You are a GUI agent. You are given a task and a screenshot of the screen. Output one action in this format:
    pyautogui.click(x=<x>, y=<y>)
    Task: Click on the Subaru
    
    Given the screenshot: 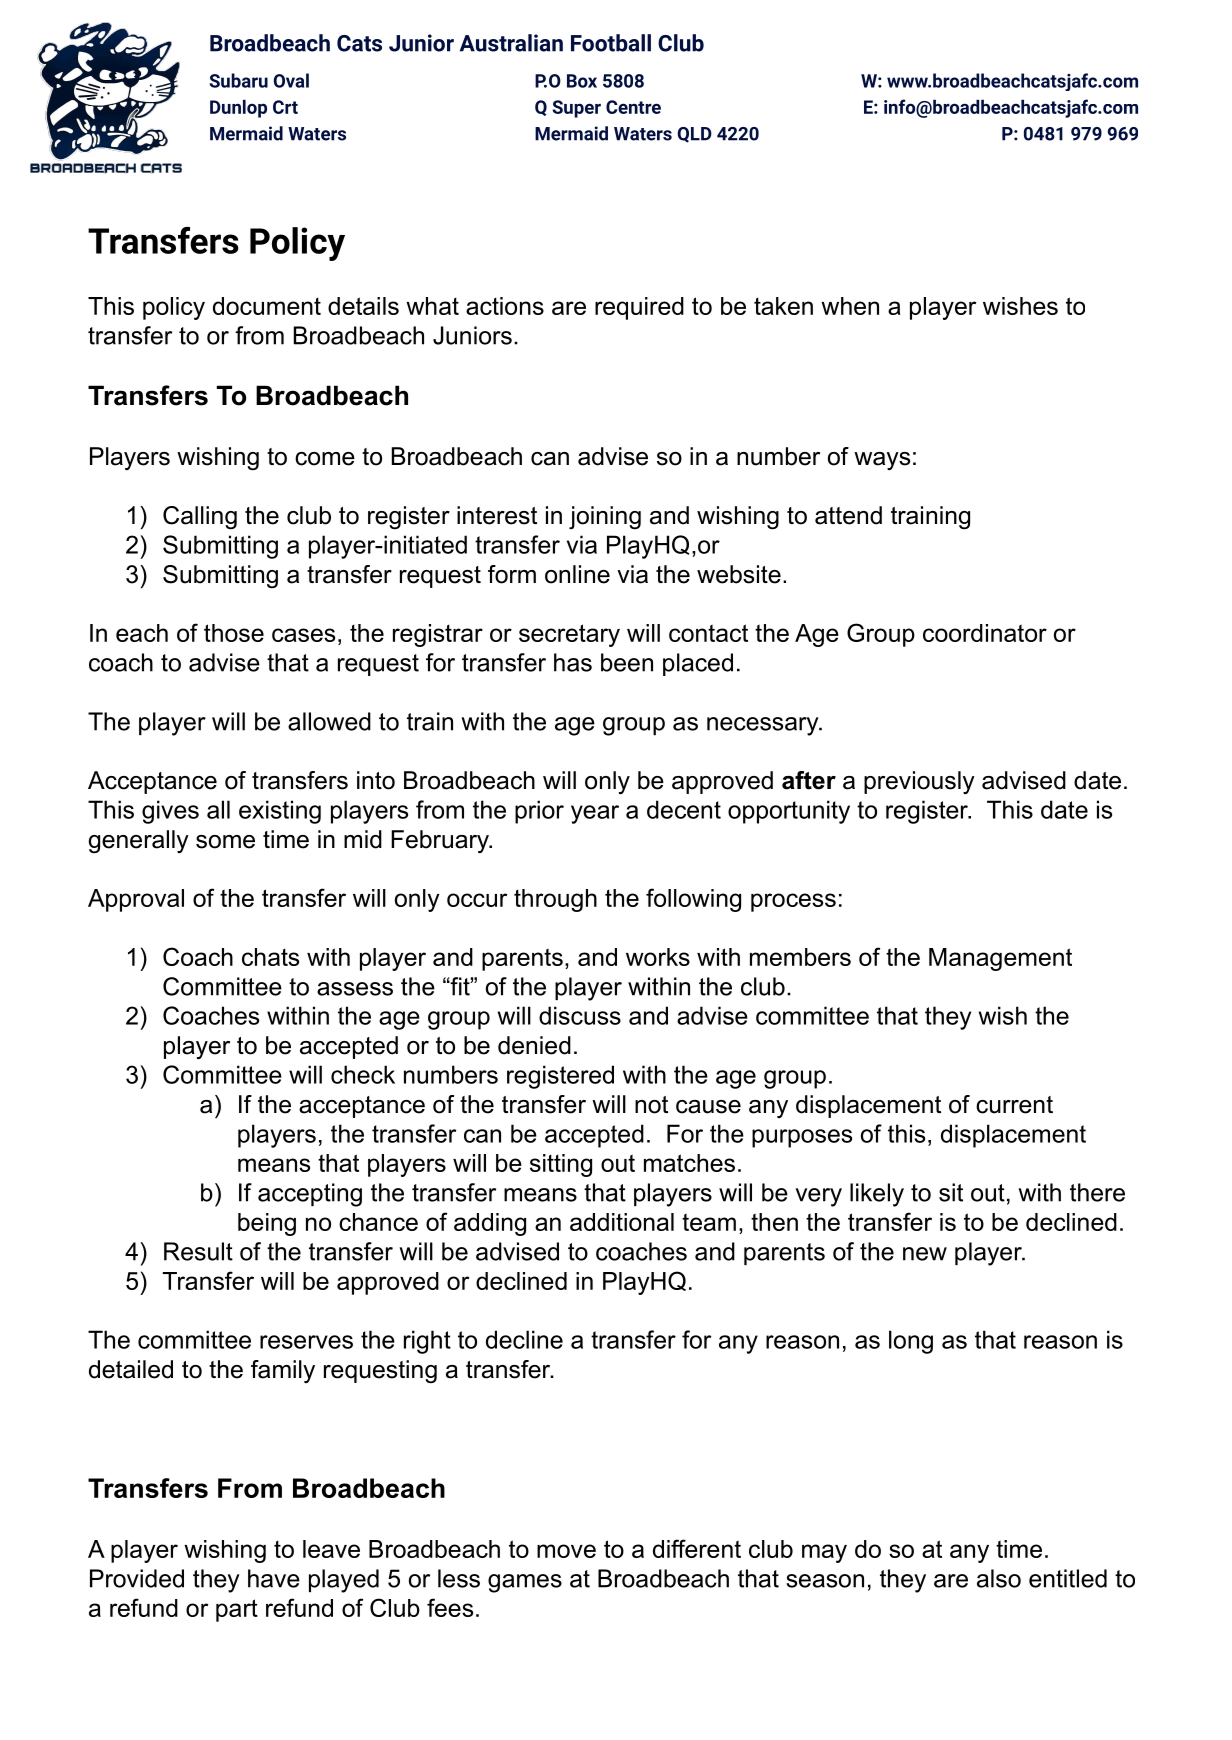 What is the action you would take?
    pyautogui.click(x=238, y=80)
